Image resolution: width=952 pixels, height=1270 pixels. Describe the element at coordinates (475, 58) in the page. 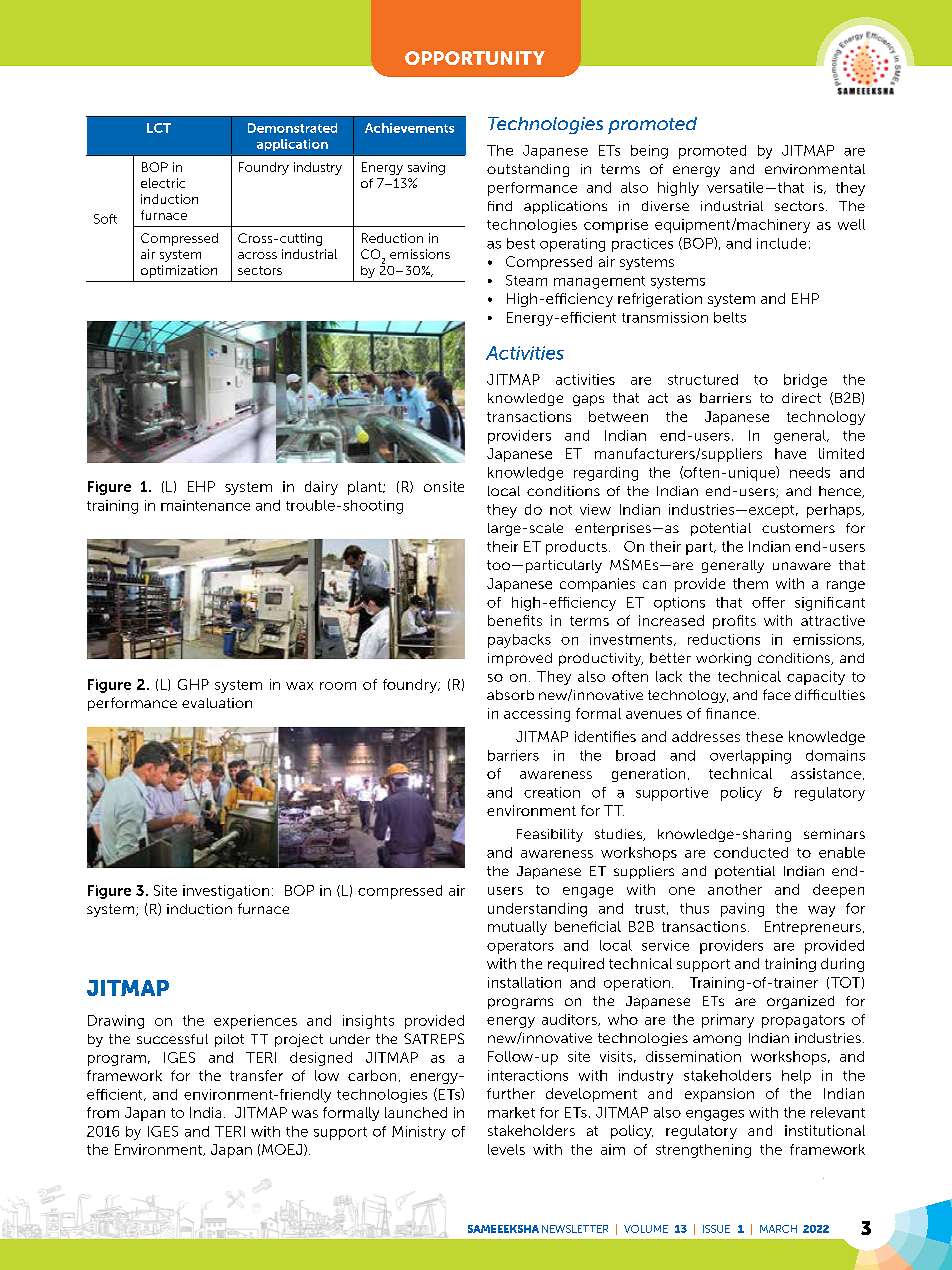

I see `OPPORTUNITY` at that location.
